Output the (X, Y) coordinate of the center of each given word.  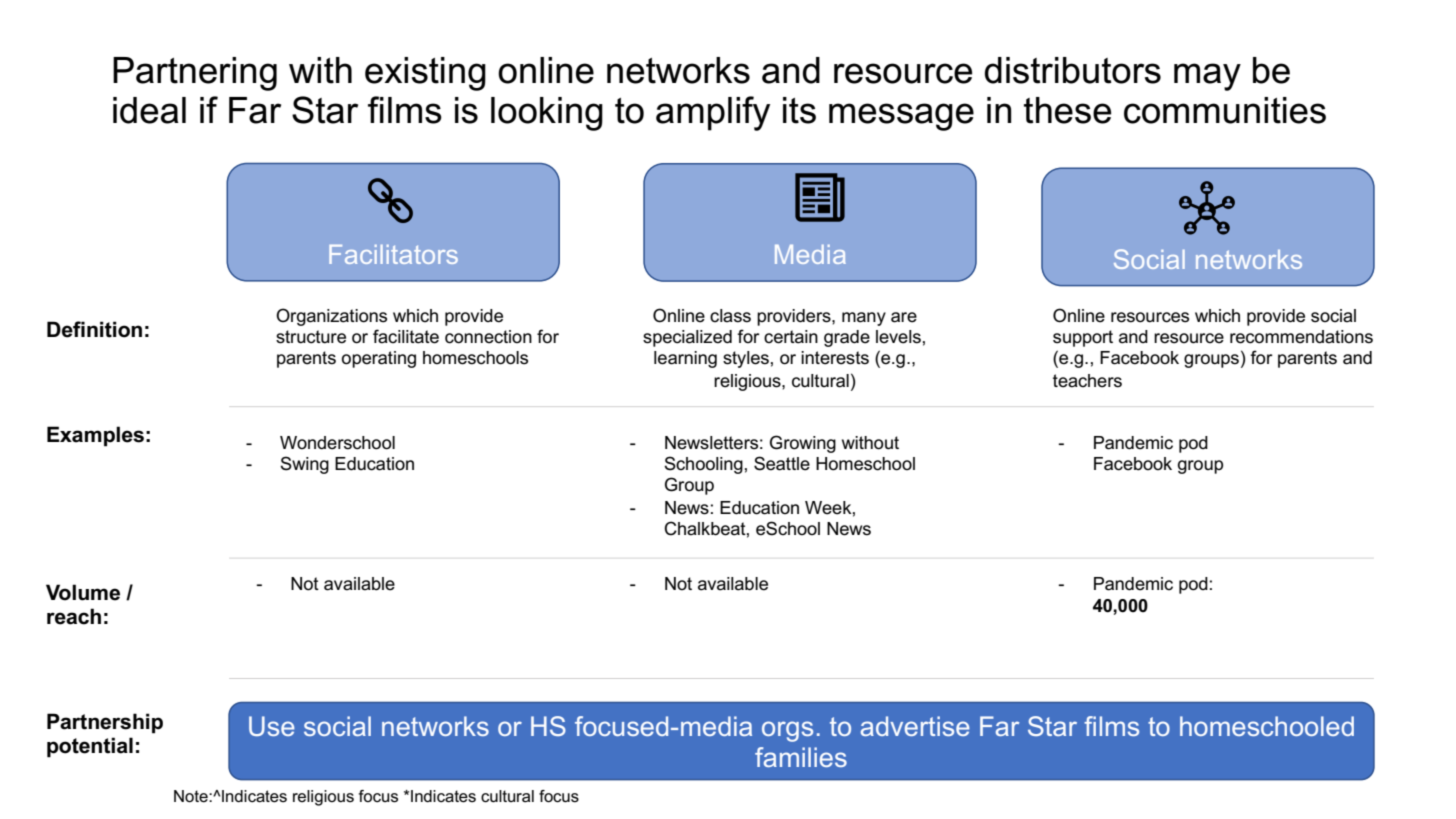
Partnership (105, 723)
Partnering (195, 74)
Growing (803, 444)
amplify (713, 113)
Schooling (703, 465)
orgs (787, 731)
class (730, 316)
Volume (83, 592)
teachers (1087, 381)
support (1083, 338)
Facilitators (393, 254)
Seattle (782, 463)
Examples (95, 436)
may (1207, 77)
